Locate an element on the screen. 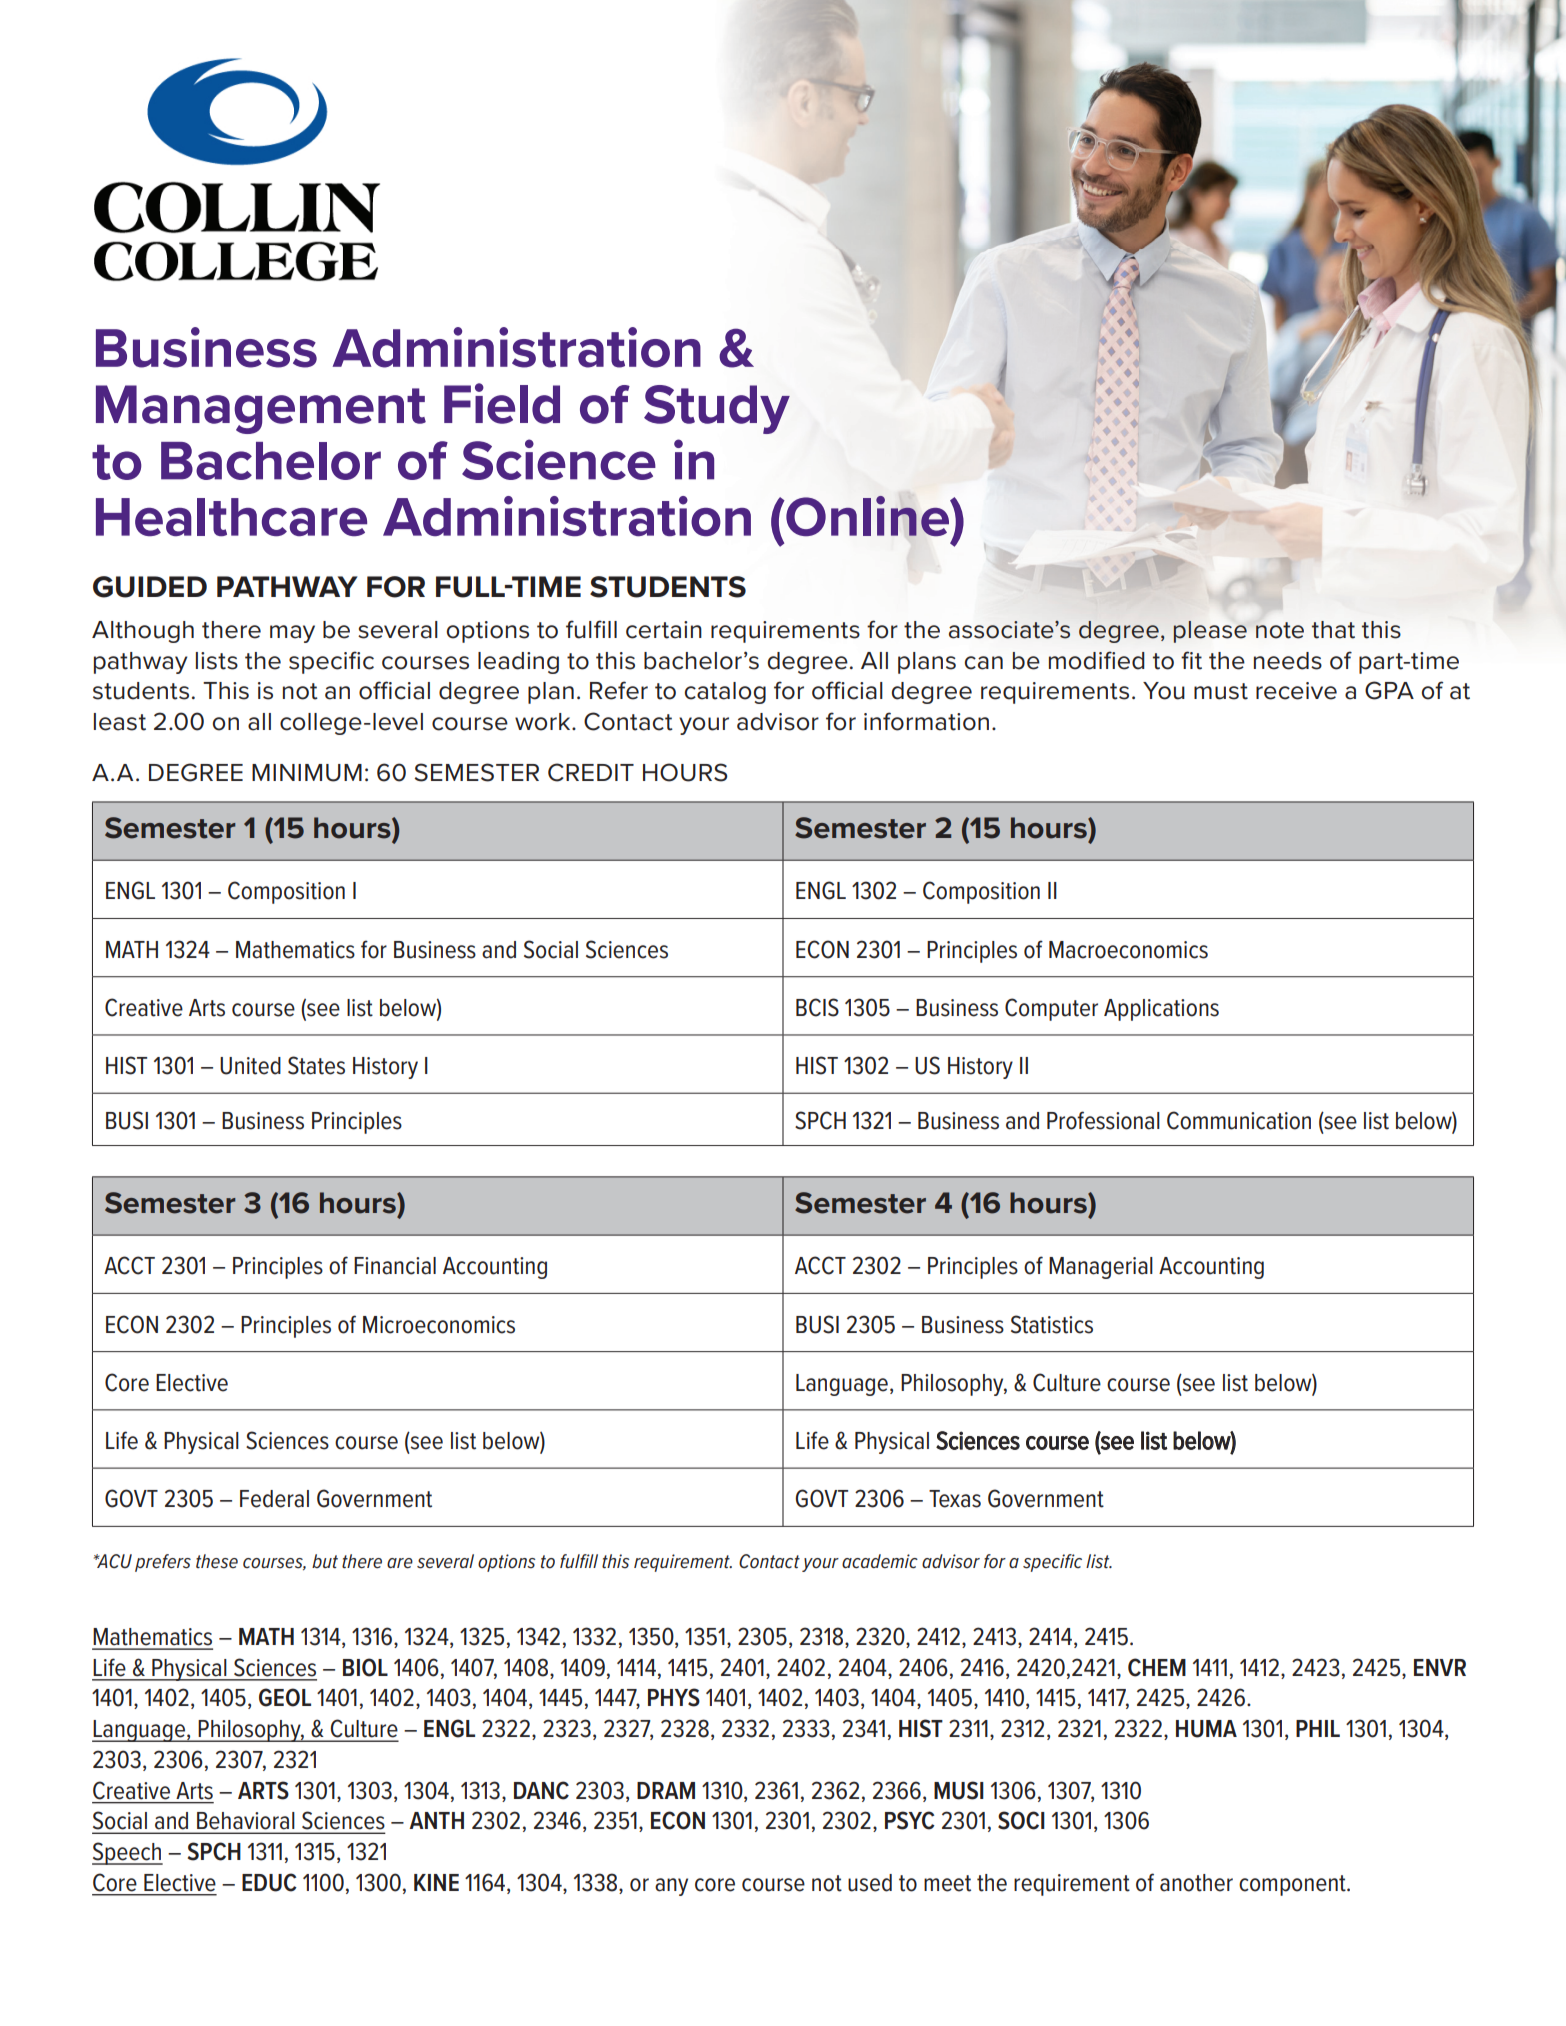 Image resolution: width=1566 pixels, height=2026 pixels. Study is located at coordinates (717, 409).
